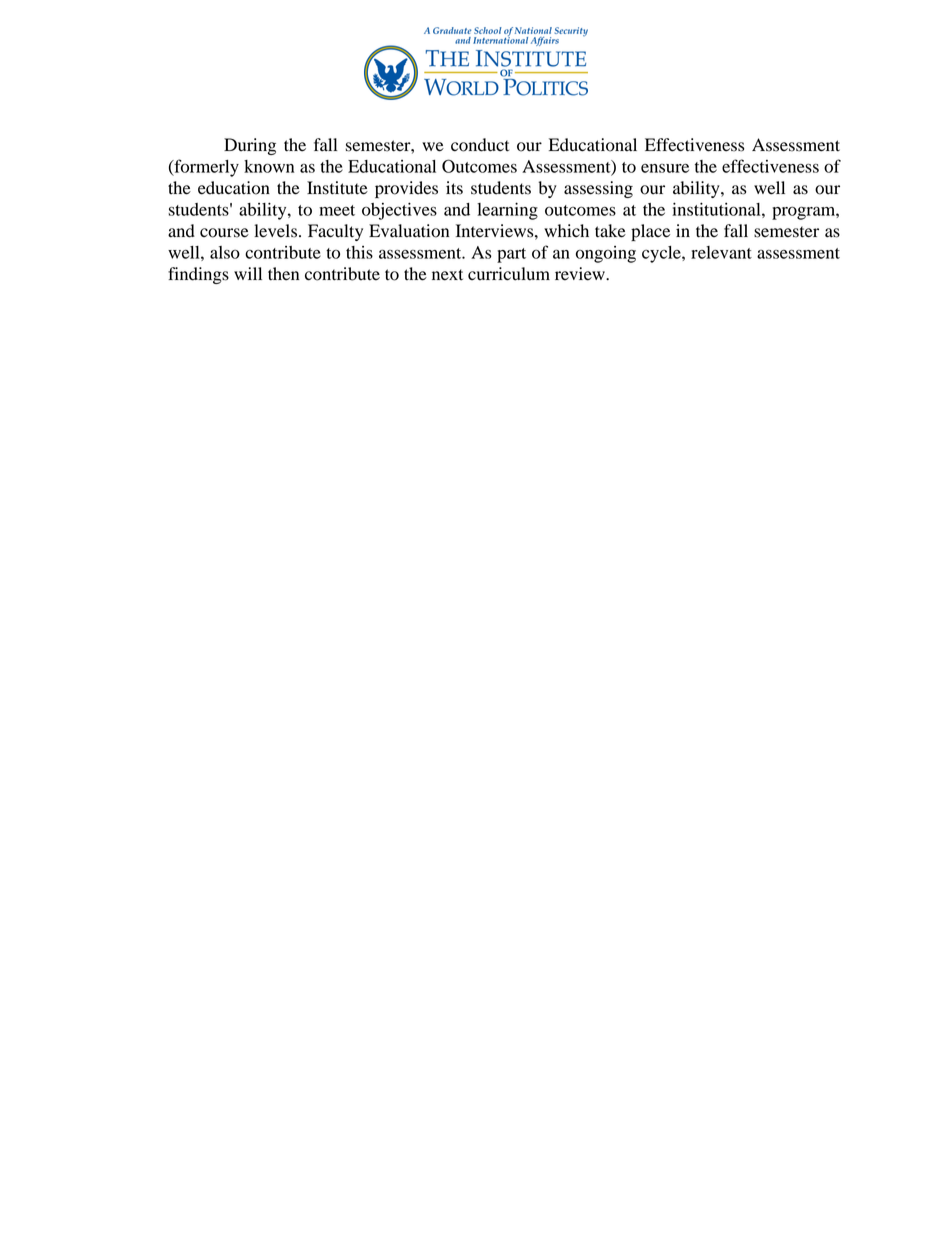 This screenshot has width=952, height=1233. What do you see at coordinates (665, 168) in the screenshot?
I see `ensure` at bounding box center [665, 168].
